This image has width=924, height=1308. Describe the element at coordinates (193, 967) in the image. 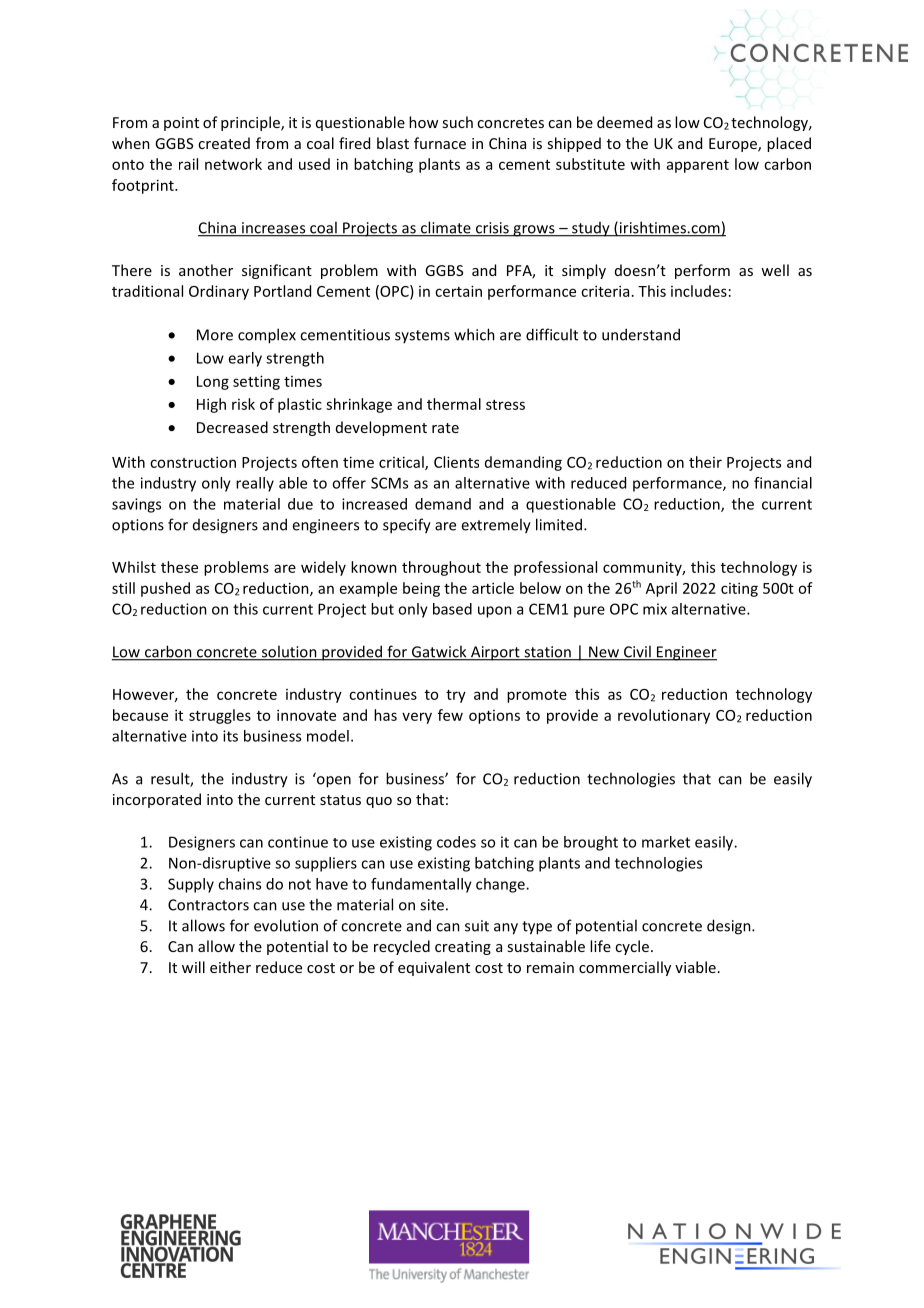

I see `will` at that location.
